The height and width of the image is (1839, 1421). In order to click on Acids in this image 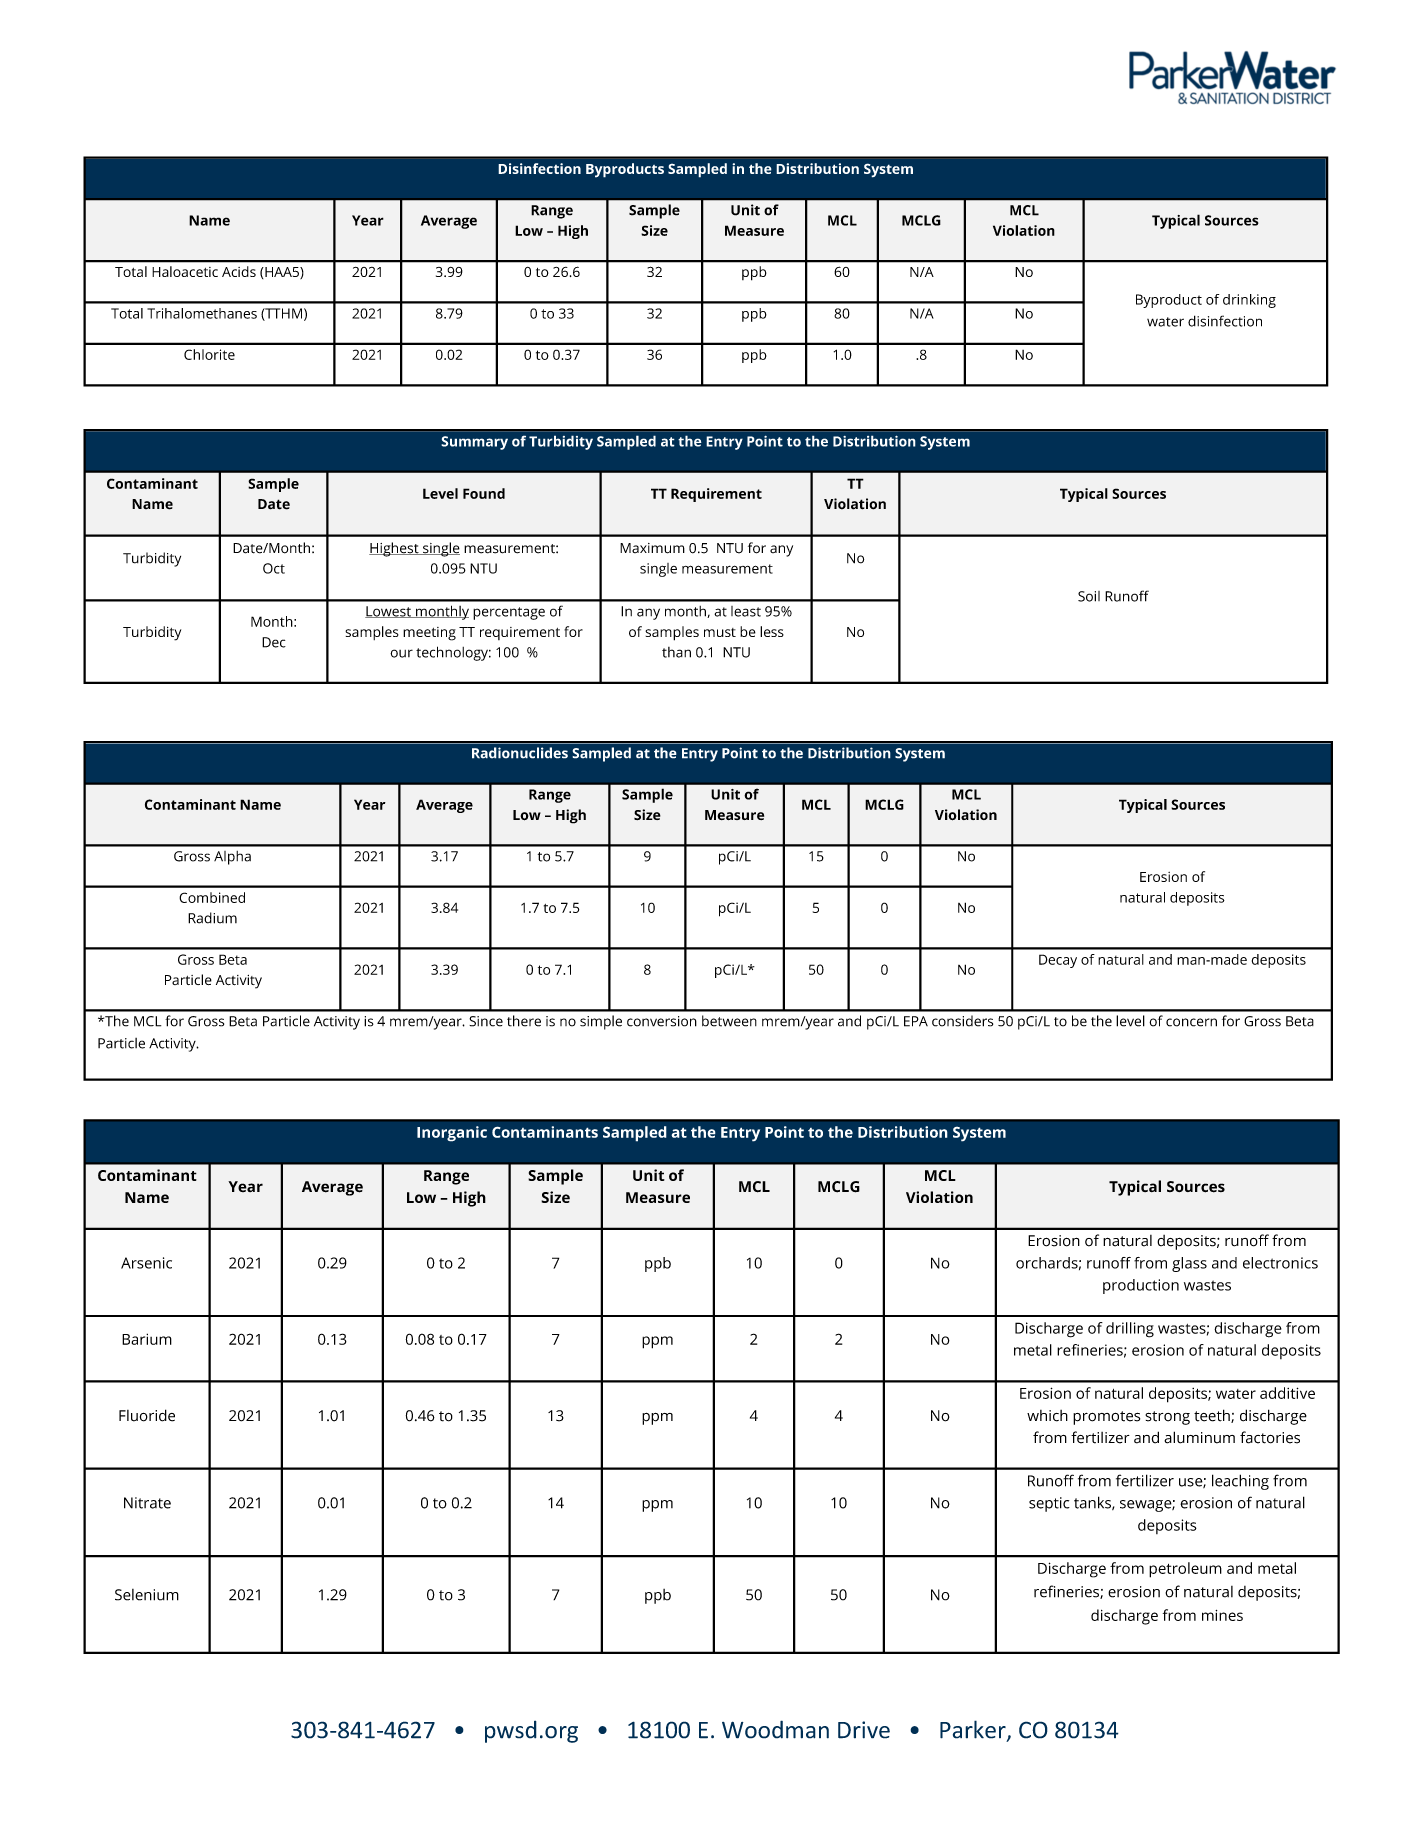, I will do `click(239, 271)`.
